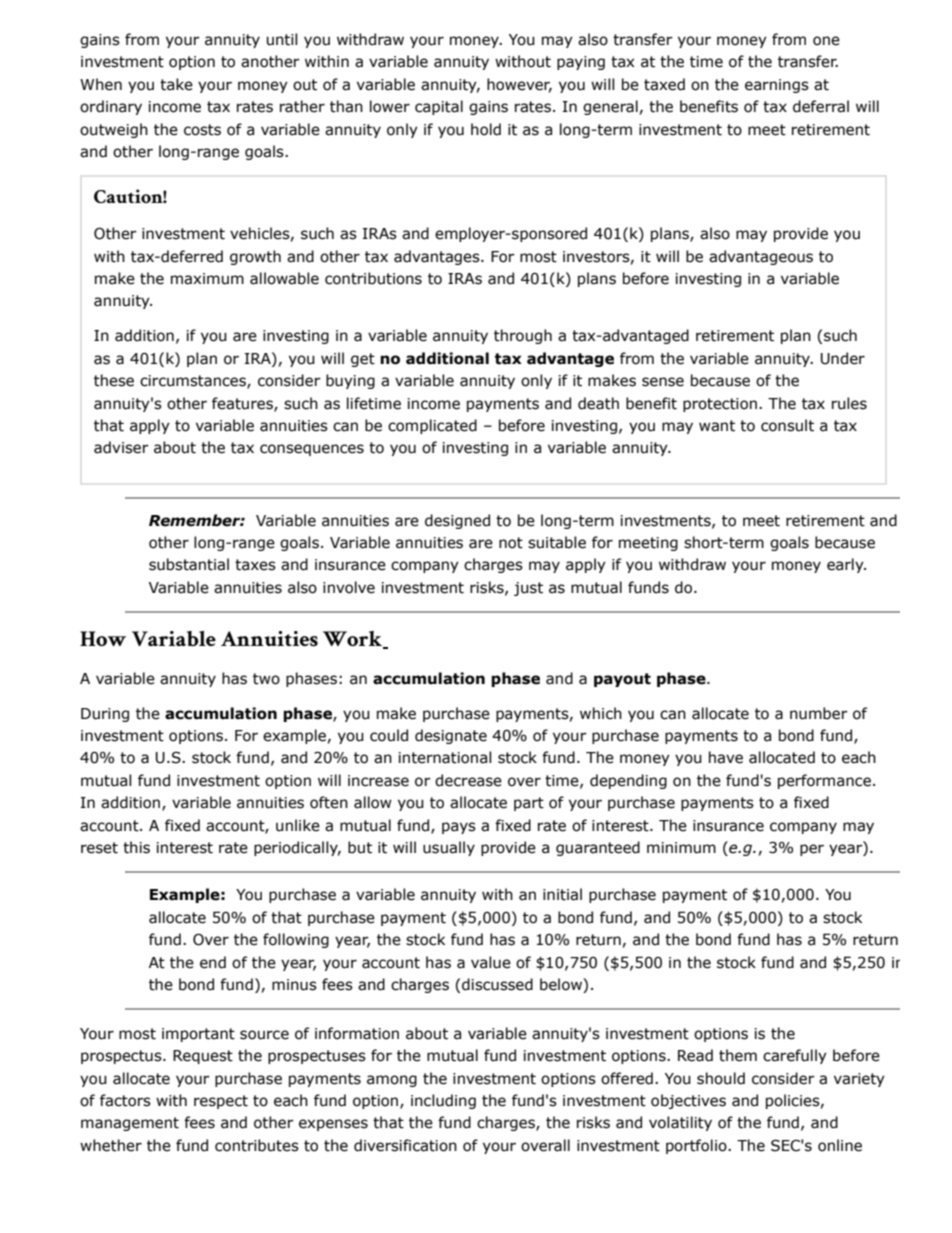  I want to click on features, so click(243, 404).
